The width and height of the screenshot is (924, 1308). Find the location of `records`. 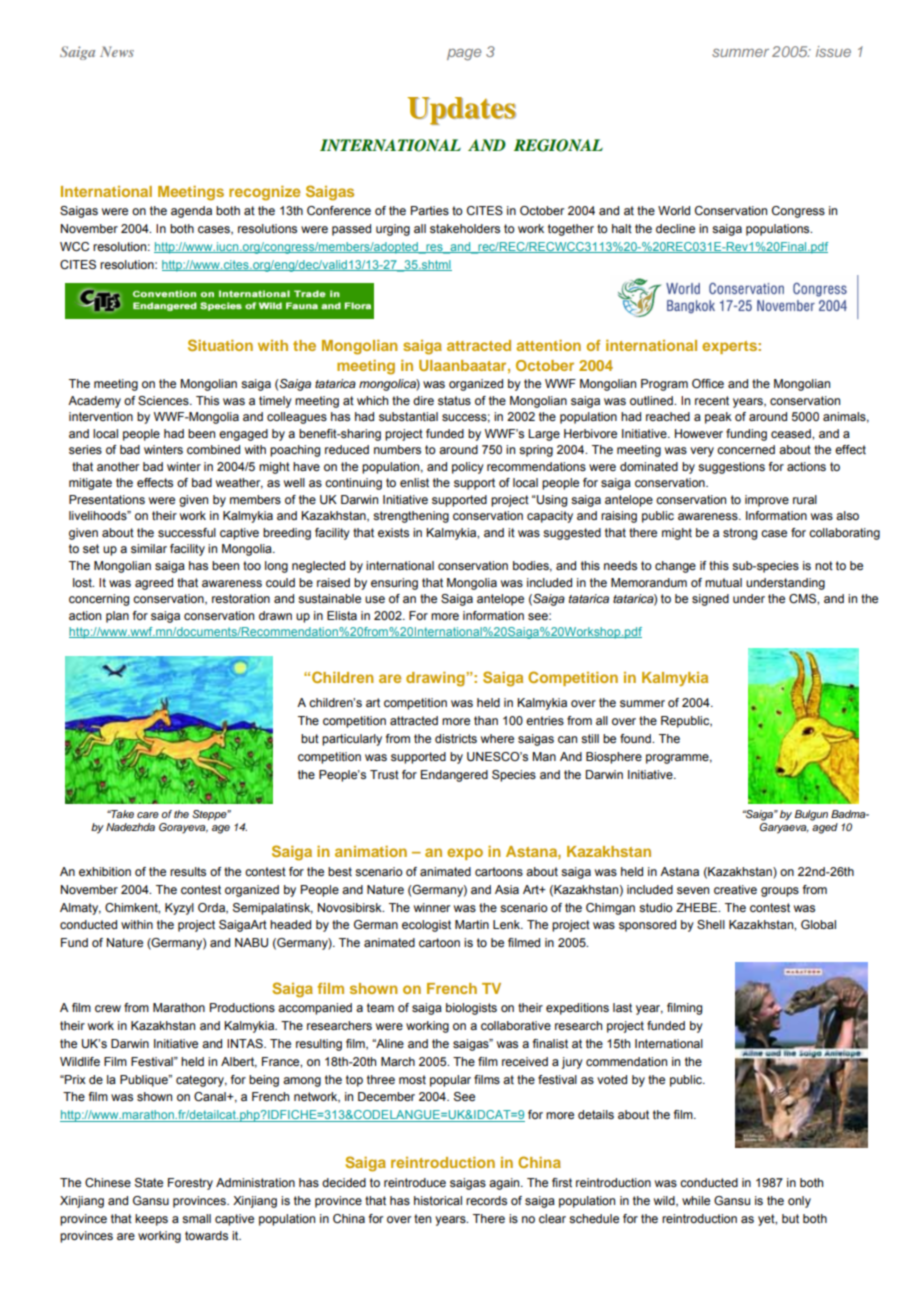

records is located at coordinates (486, 1200).
